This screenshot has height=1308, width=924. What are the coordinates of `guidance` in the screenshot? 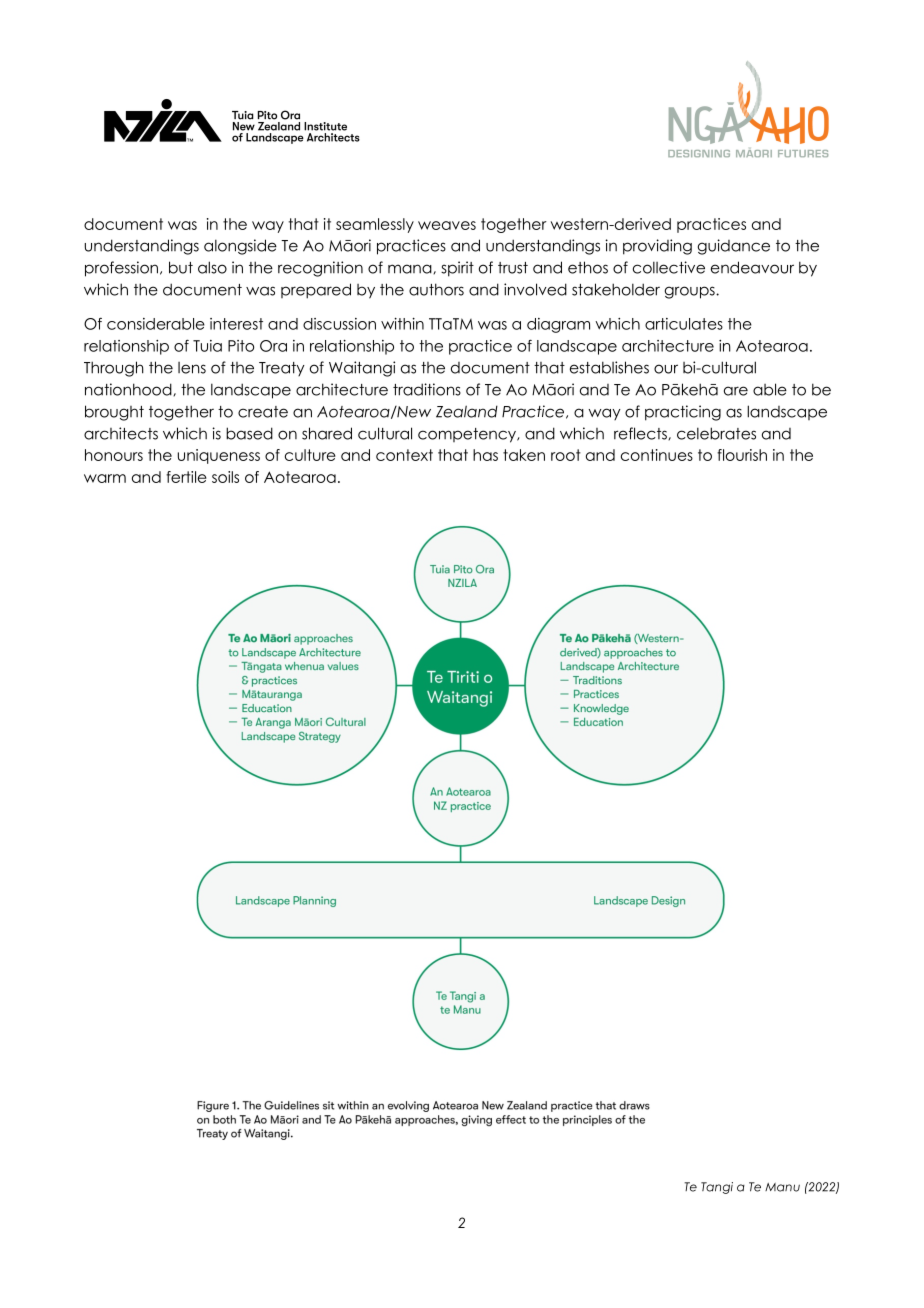 It's located at (734, 247).
